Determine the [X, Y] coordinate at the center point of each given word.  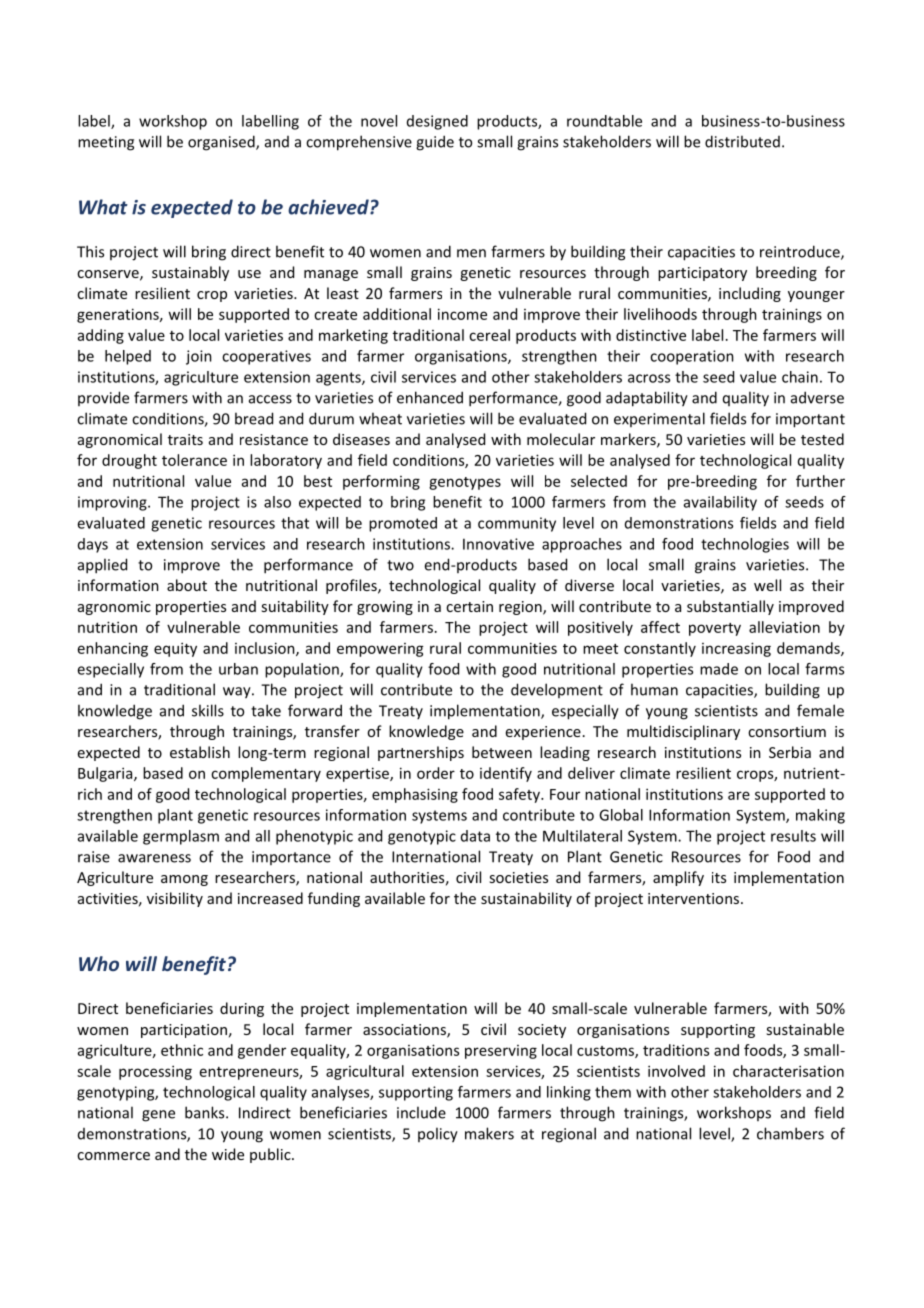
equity [175, 649]
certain [469, 606]
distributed [742, 141]
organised [222, 143]
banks [206, 1112]
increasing [736, 649]
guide [435, 143]
